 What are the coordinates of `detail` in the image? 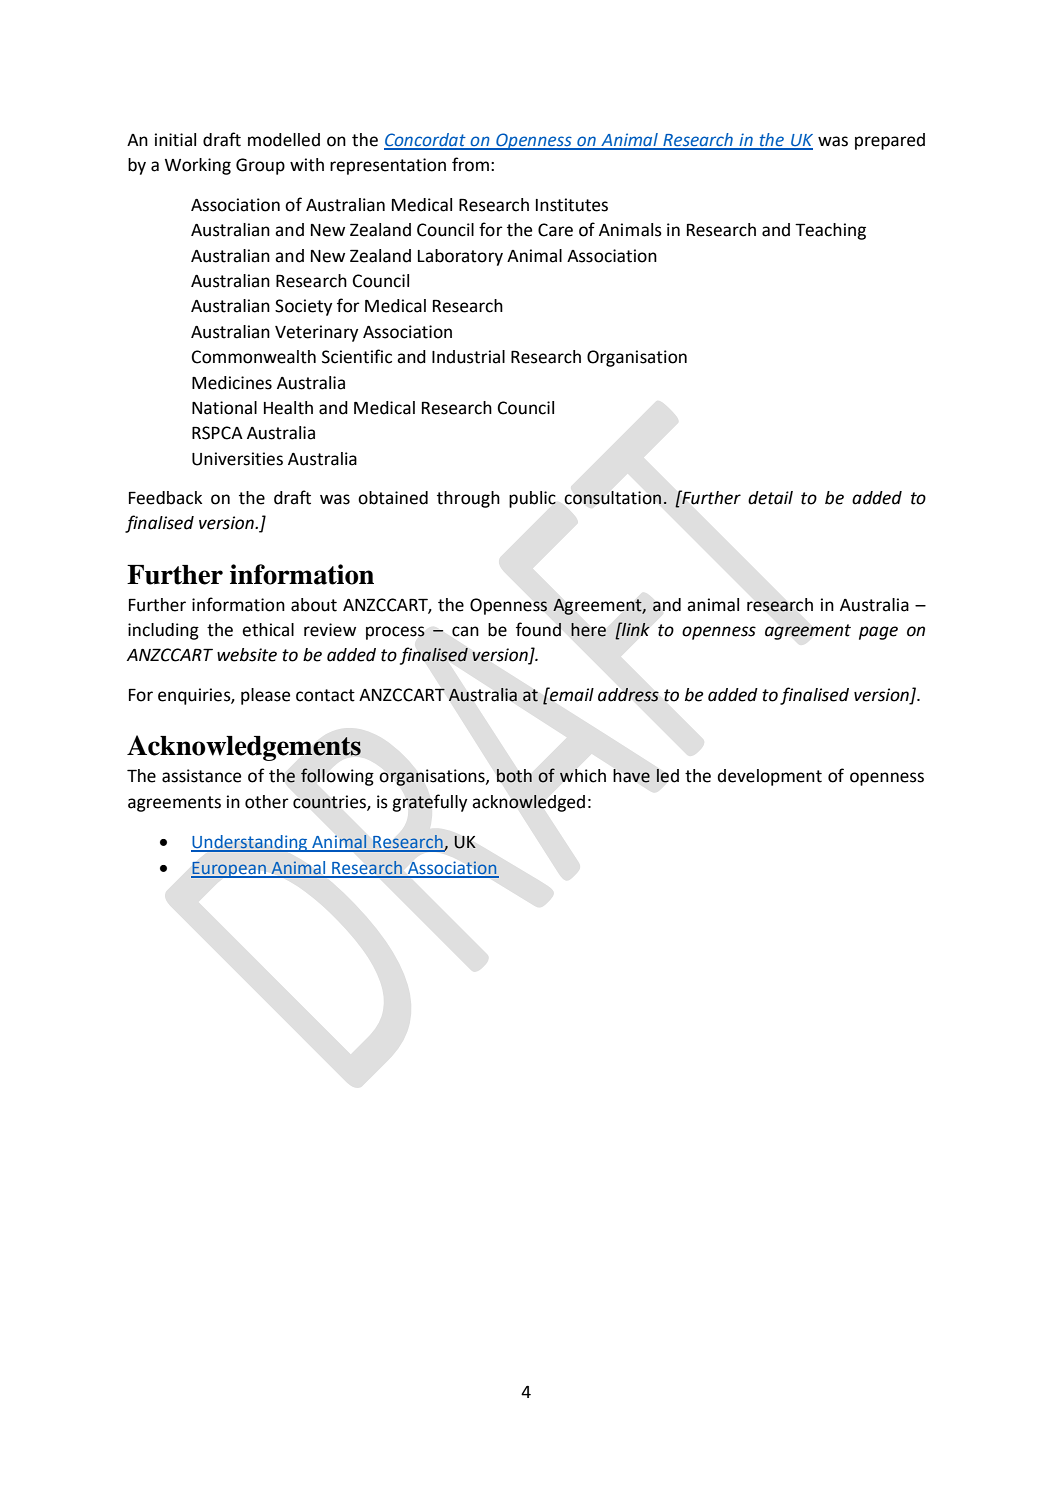 It's located at (770, 498).
